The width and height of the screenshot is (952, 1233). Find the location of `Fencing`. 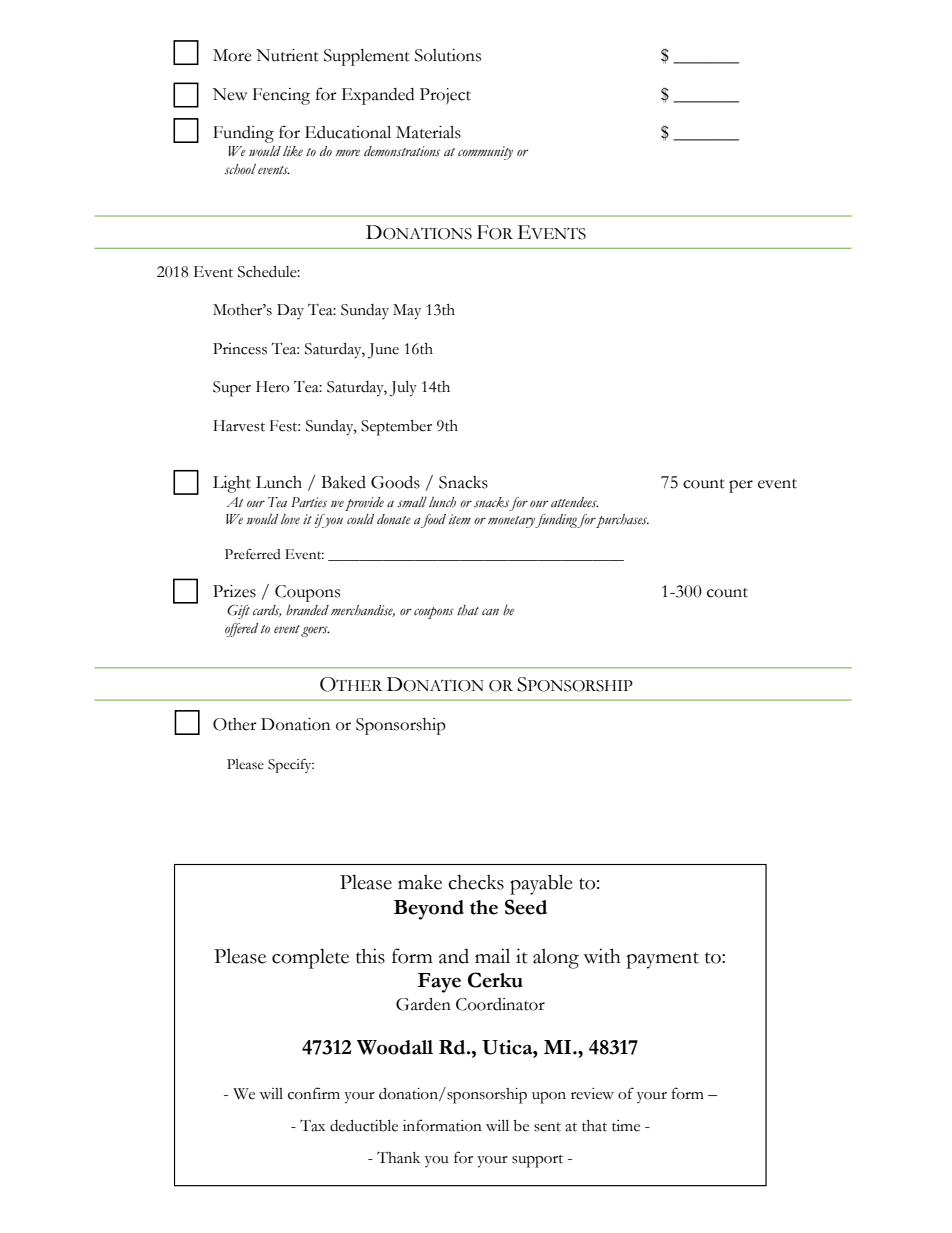

Fencing is located at coordinates (281, 96).
